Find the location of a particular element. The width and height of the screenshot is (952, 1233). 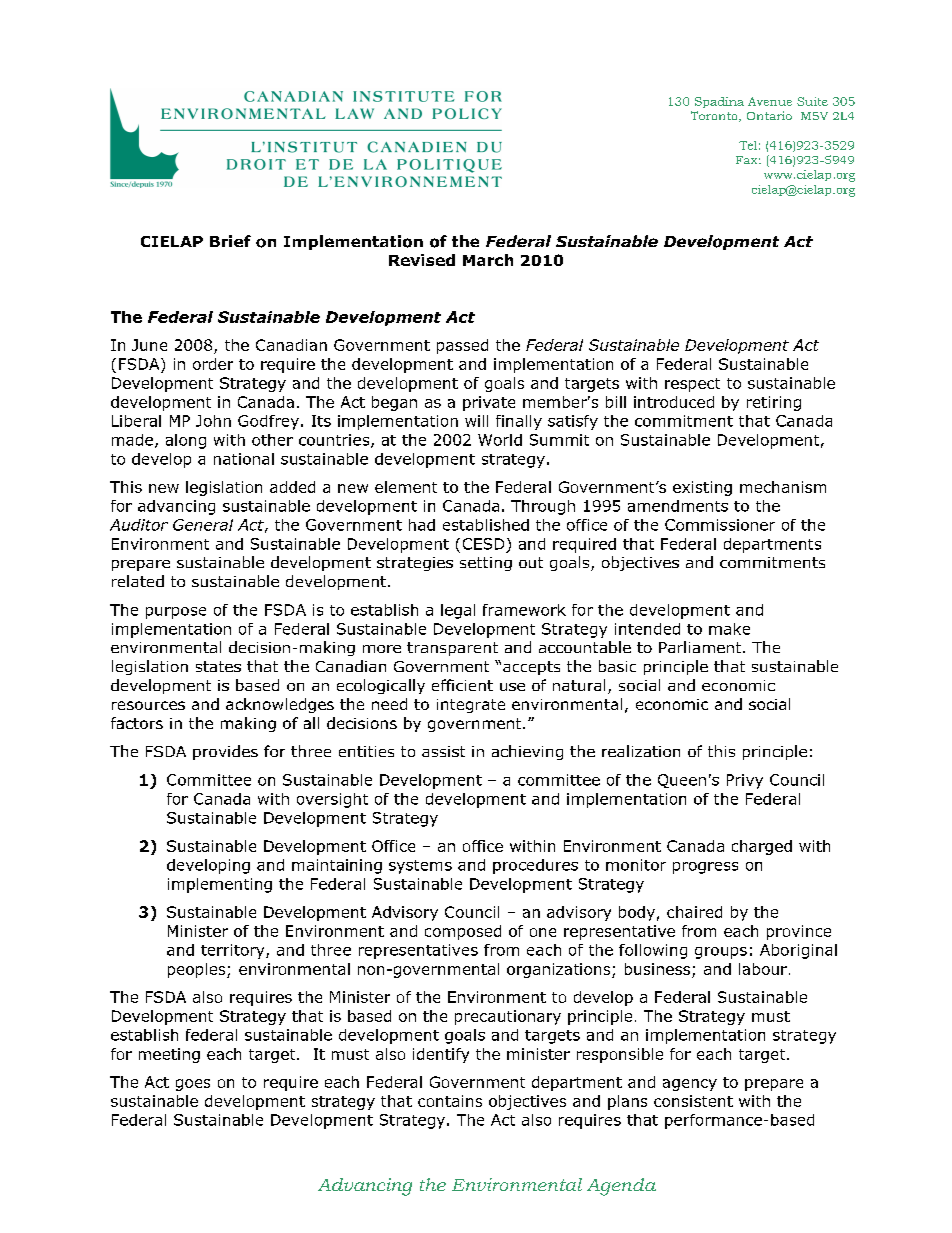

World is located at coordinates (500, 440).
